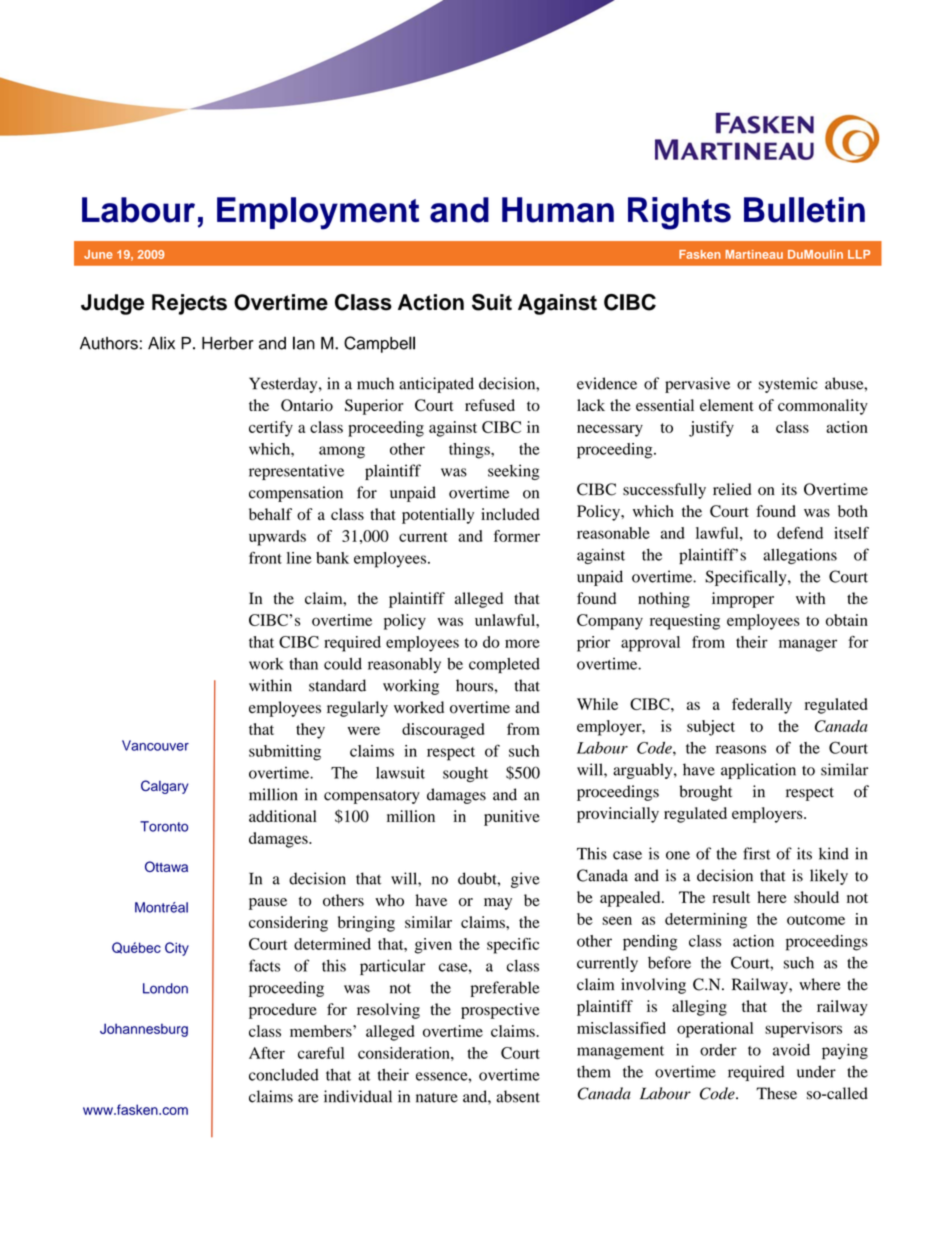  What do you see at coordinates (758, 771) in the document?
I see `application` at bounding box center [758, 771].
